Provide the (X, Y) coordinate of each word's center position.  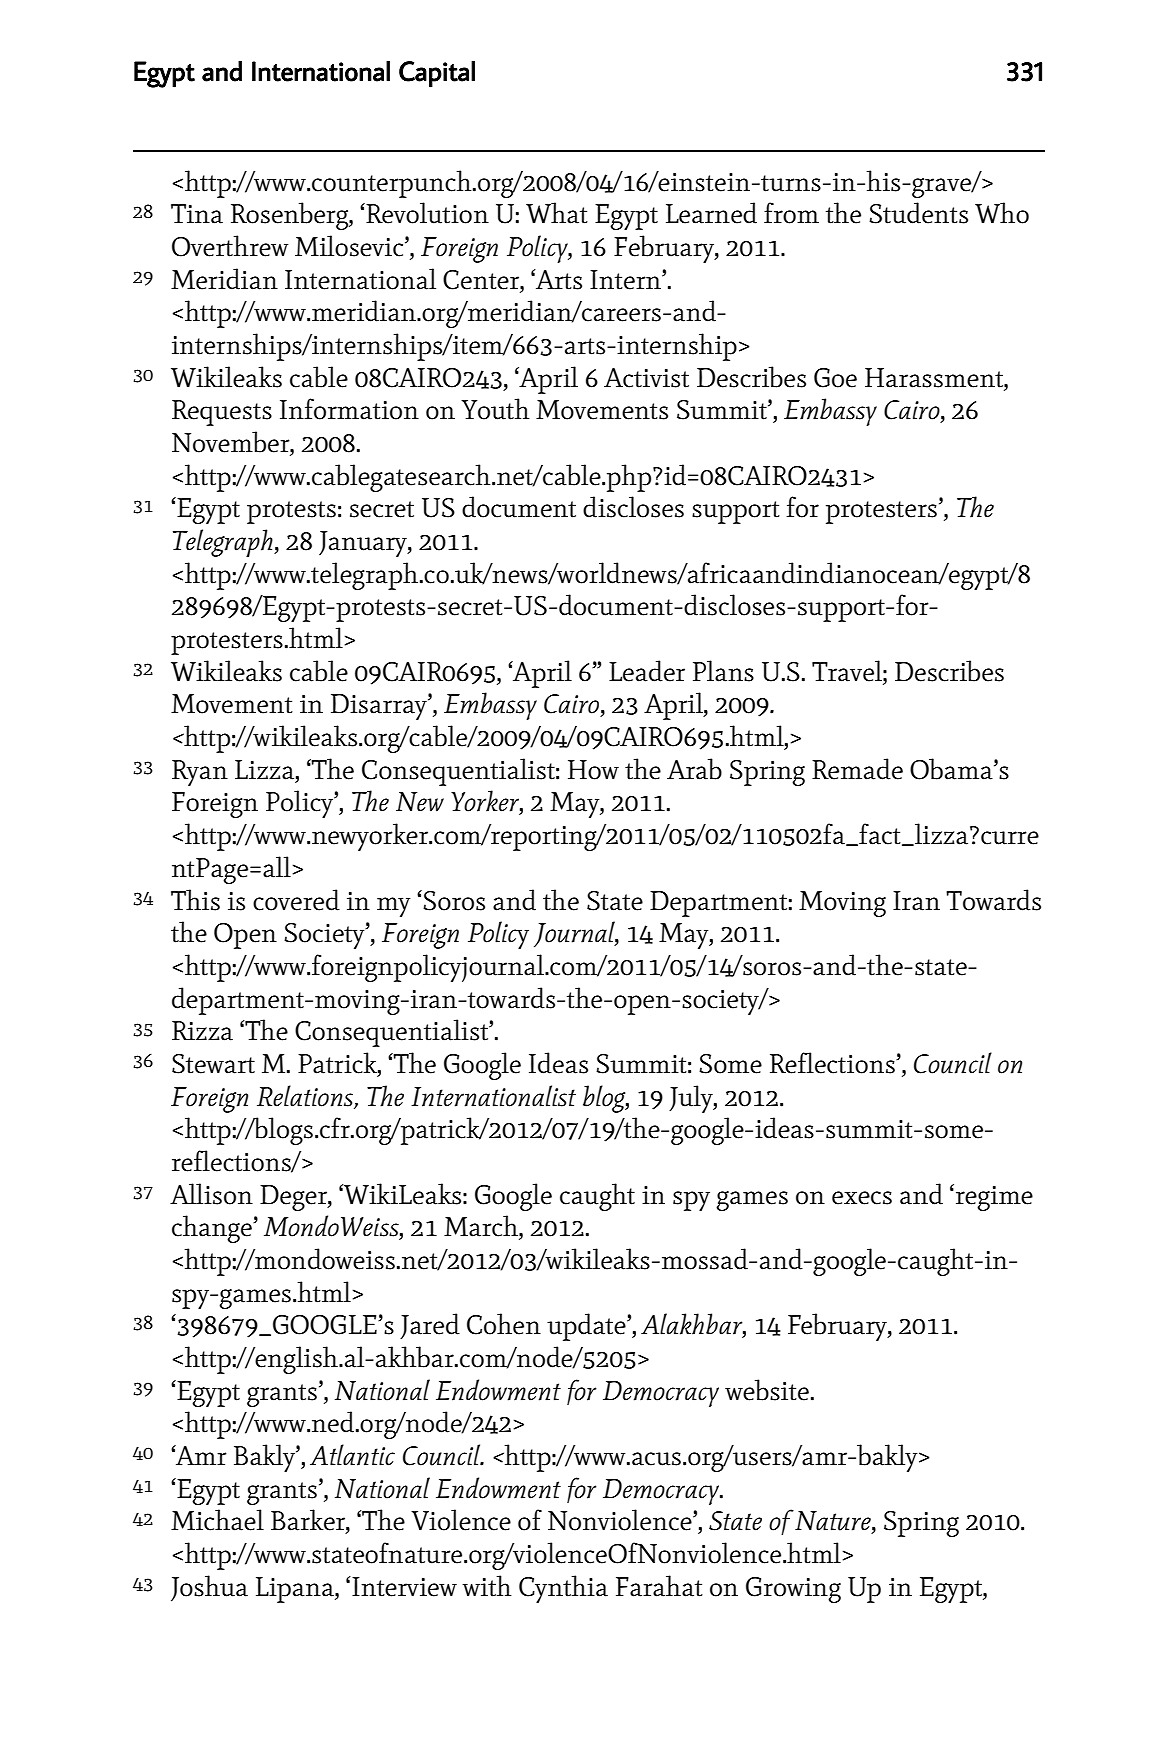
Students (918, 213)
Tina (197, 214)
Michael (217, 1520)
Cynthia (563, 1589)
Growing (793, 1590)
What (557, 213)
